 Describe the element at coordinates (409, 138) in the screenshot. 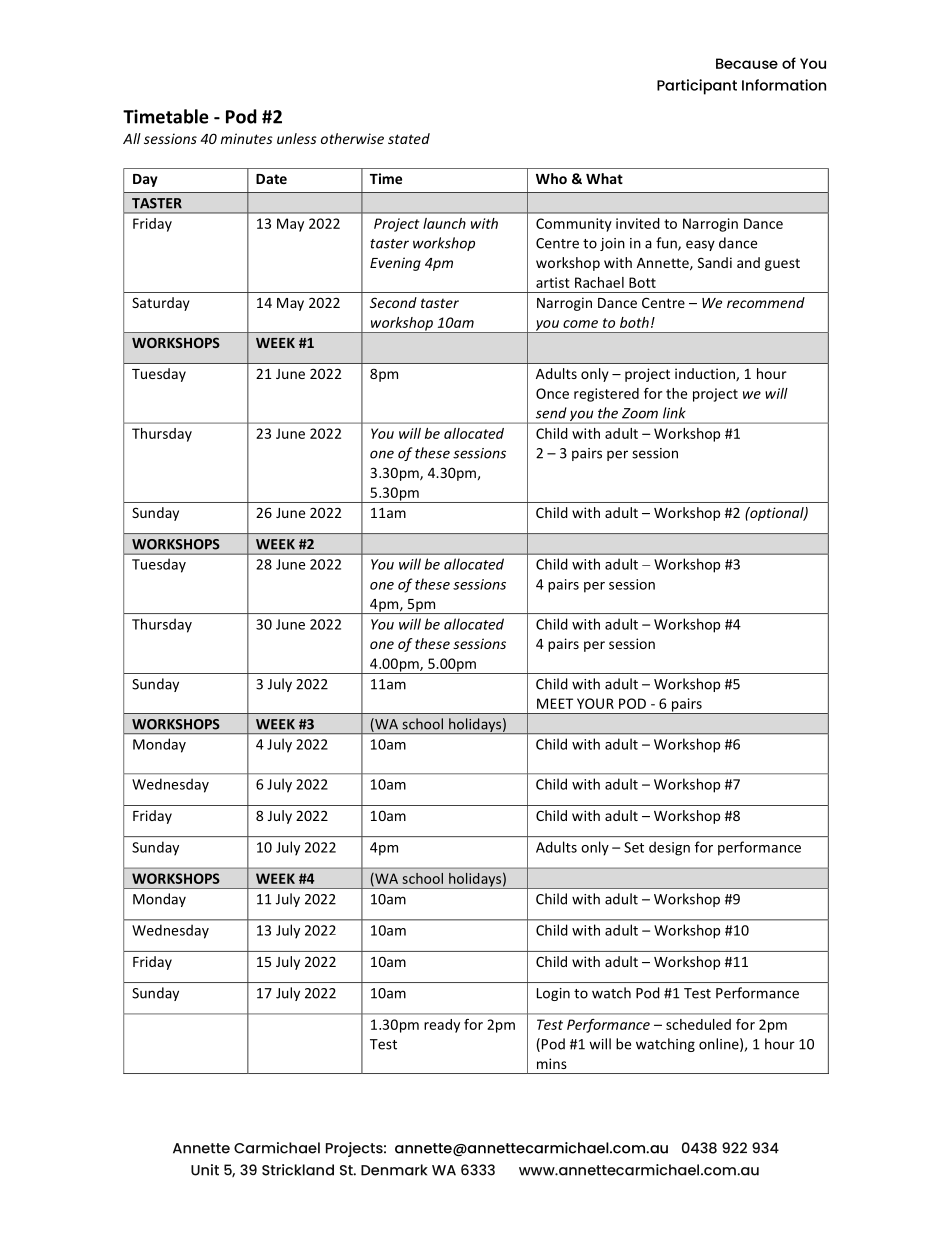

I see `stated` at that location.
